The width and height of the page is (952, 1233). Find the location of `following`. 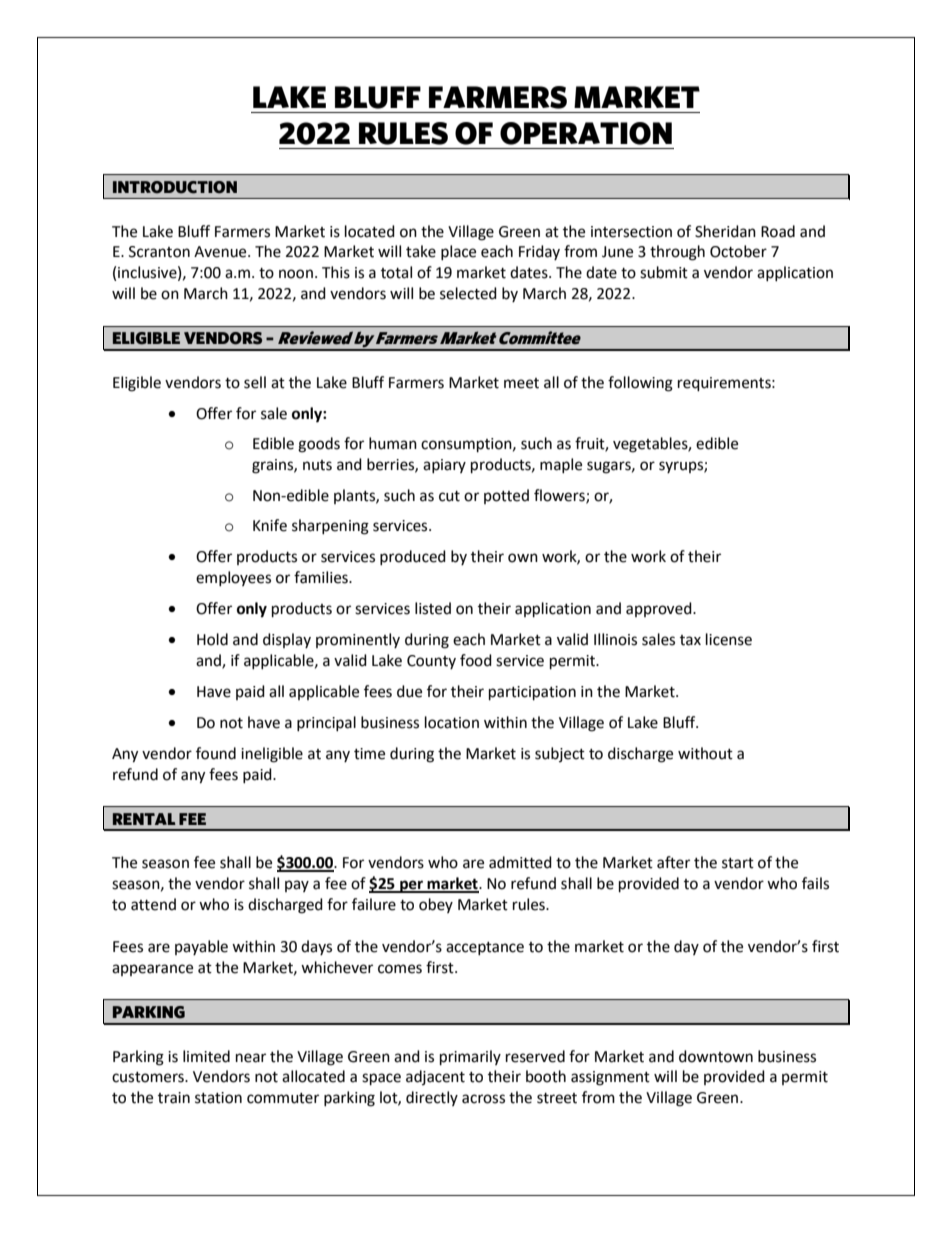

following is located at coordinates (640, 384).
